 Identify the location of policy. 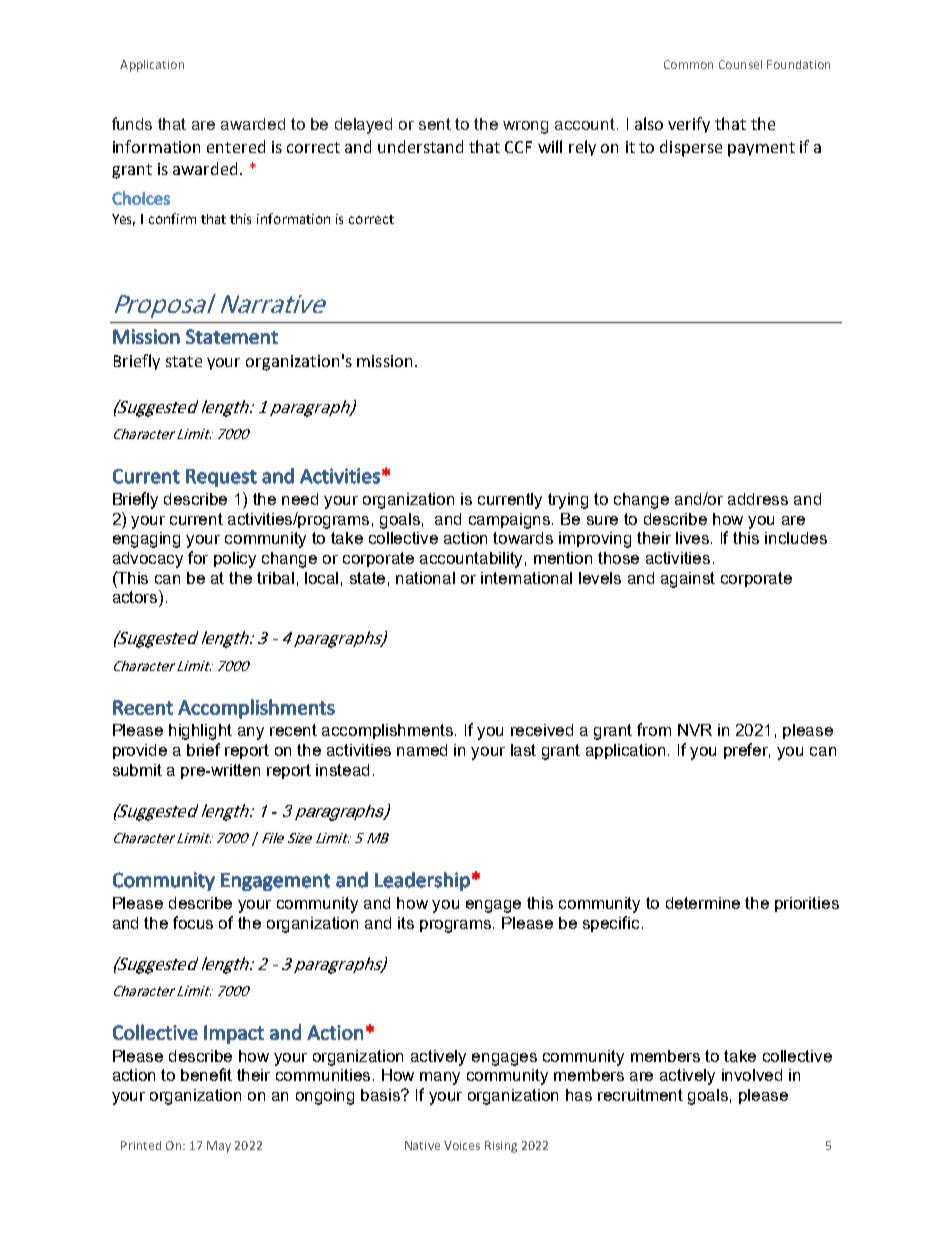
(235, 560).
